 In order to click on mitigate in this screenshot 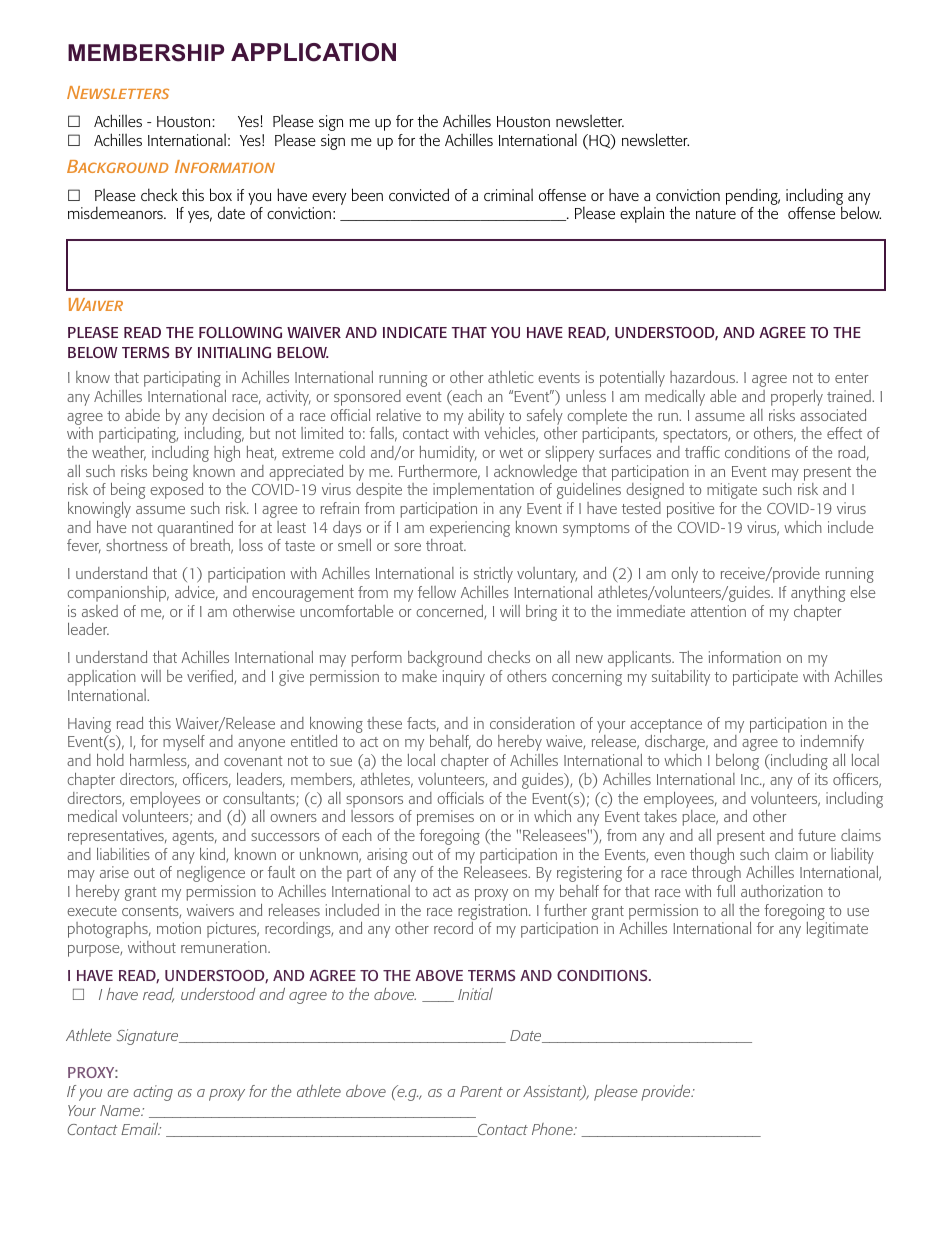, I will do `click(732, 491)`.
